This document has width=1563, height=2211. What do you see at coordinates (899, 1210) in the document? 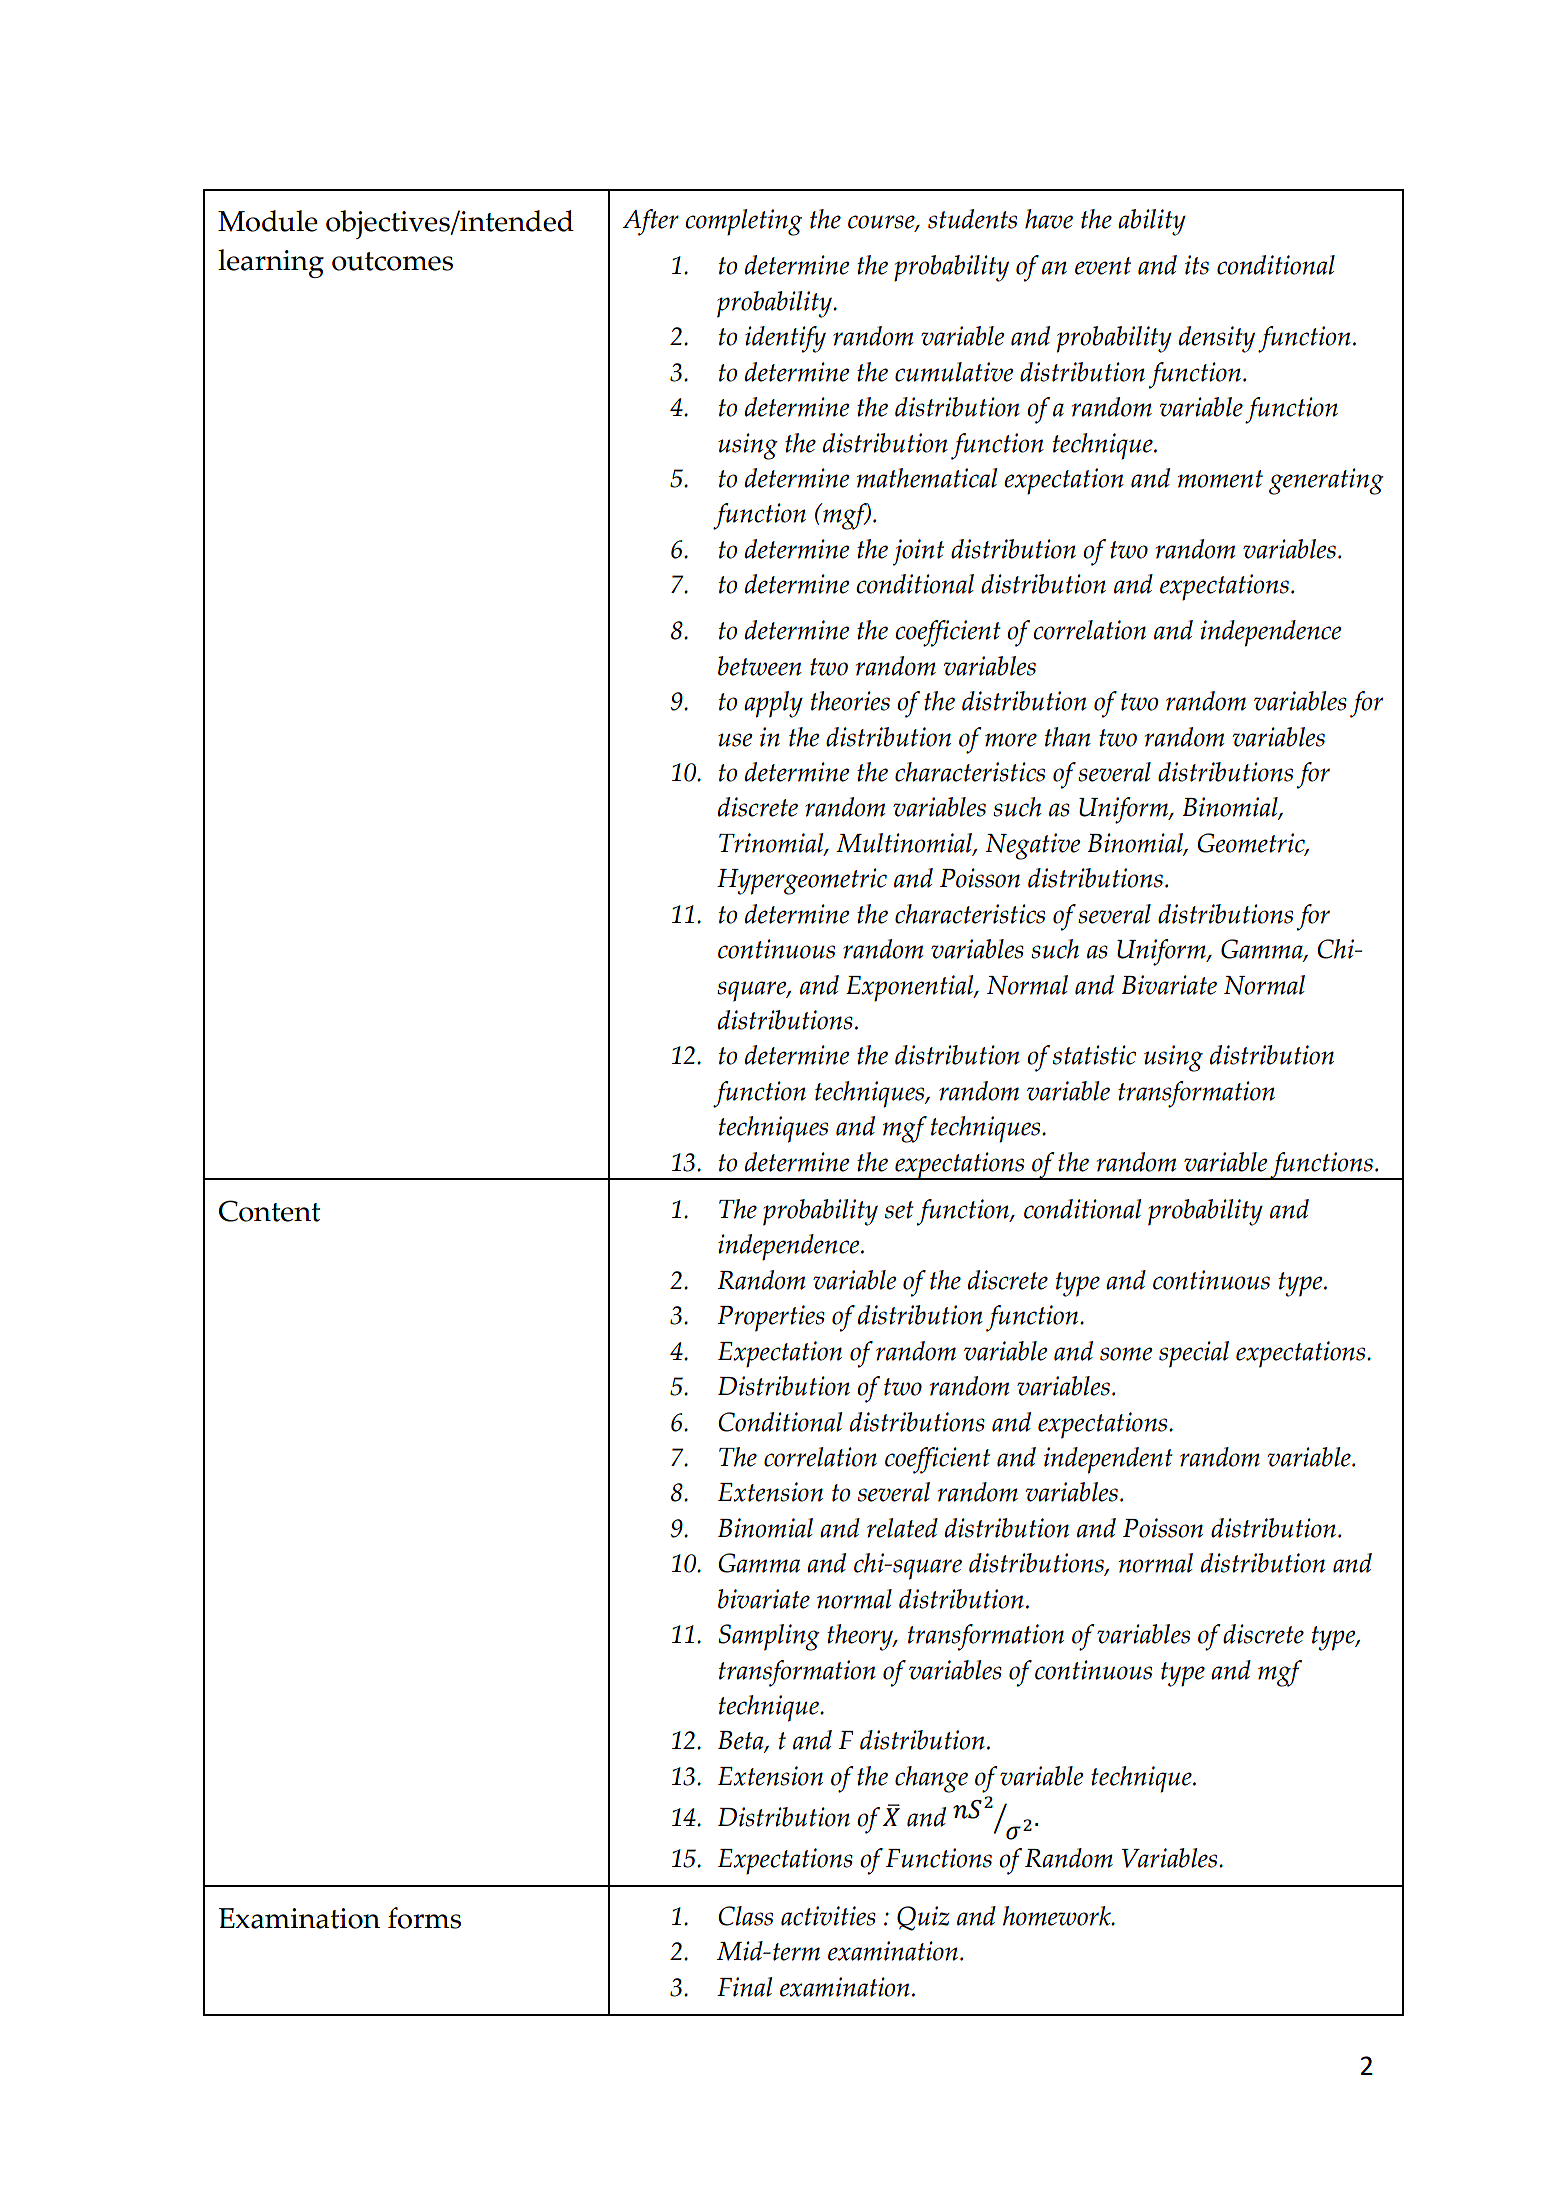
I see `set` at bounding box center [899, 1210].
